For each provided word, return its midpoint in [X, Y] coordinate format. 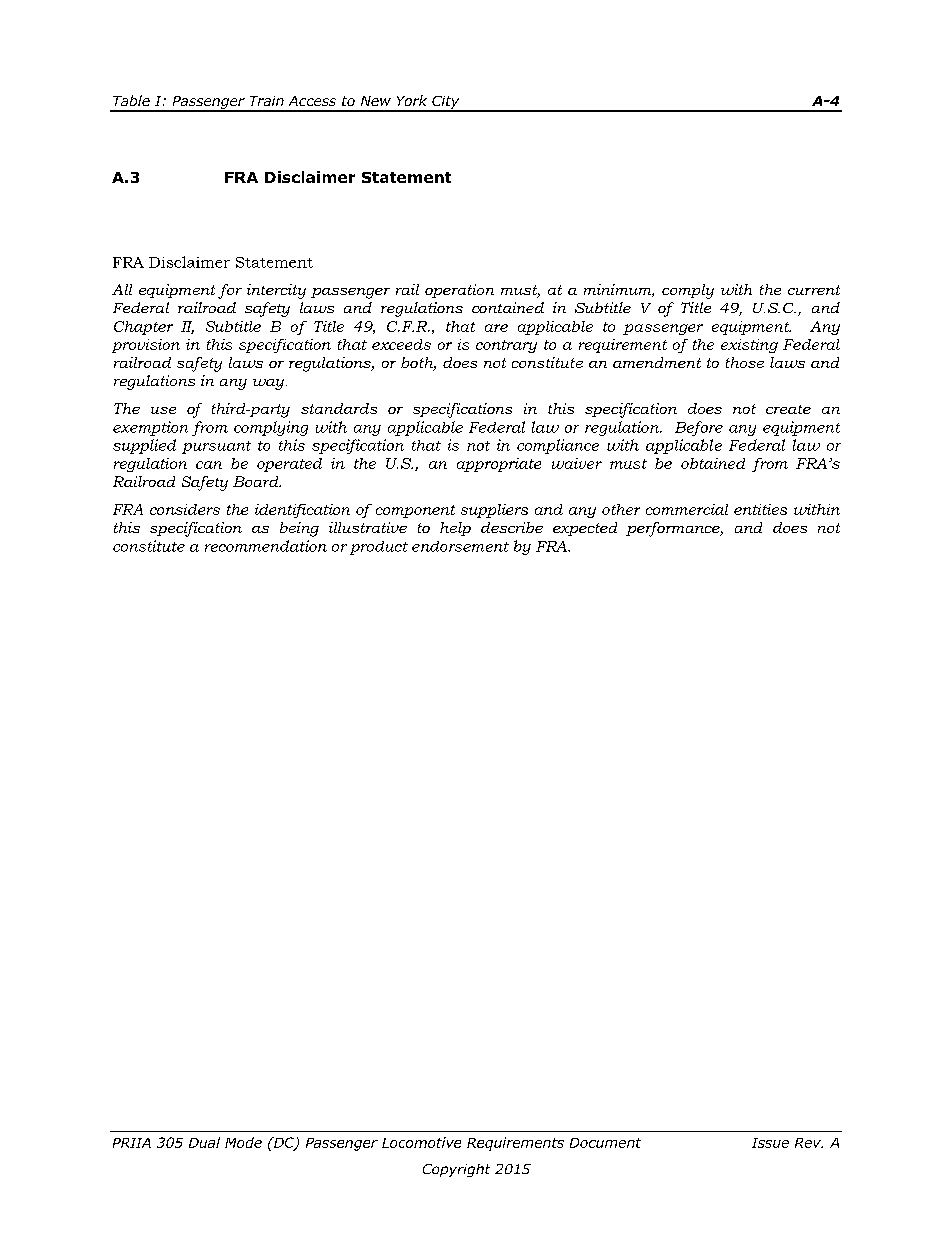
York [412, 100]
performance [674, 529]
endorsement [460, 546]
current [814, 290]
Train [267, 101]
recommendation [266, 546]
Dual [204, 1142]
